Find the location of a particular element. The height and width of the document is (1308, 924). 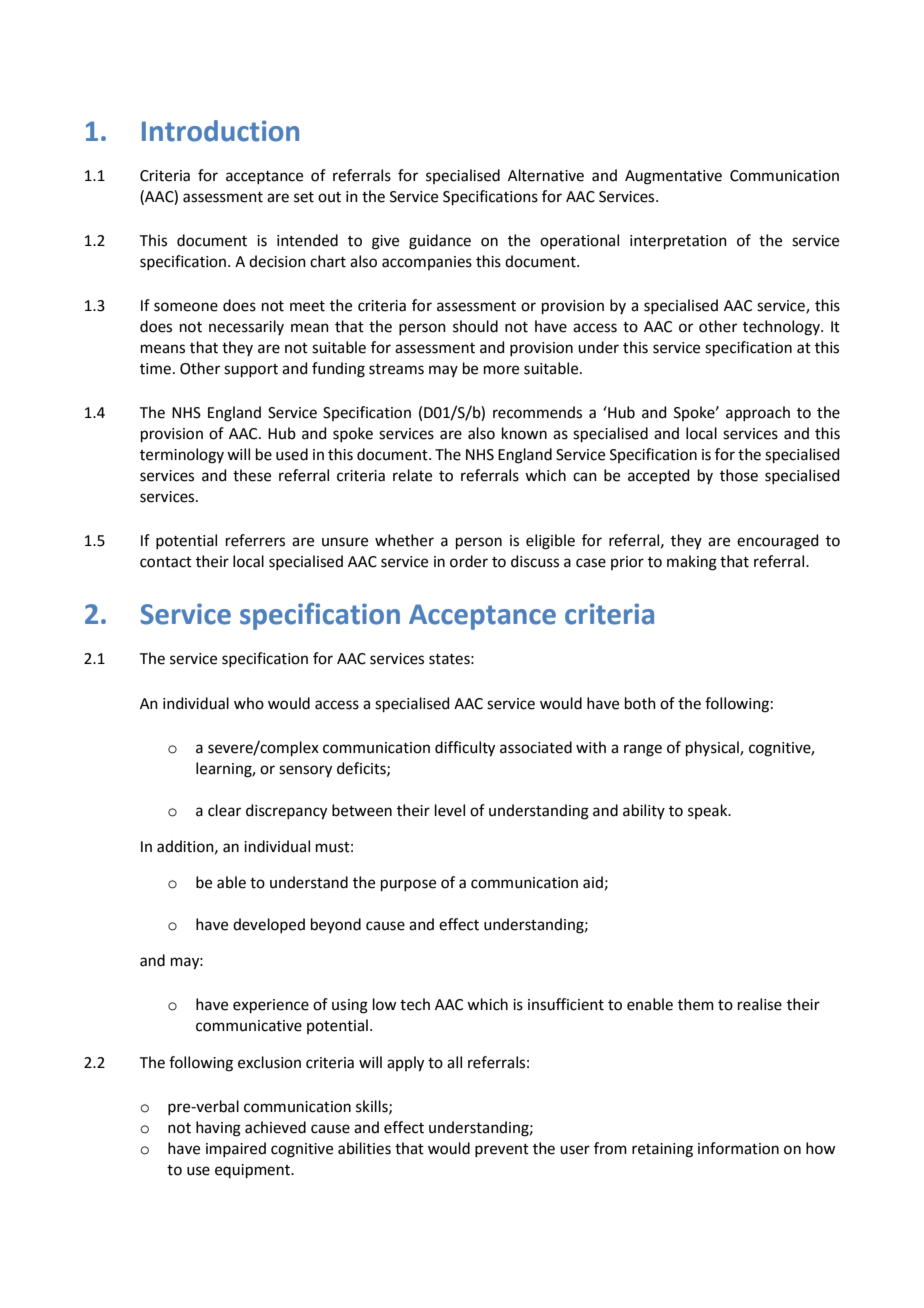

Introduction is located at coordinates (220, 131).
